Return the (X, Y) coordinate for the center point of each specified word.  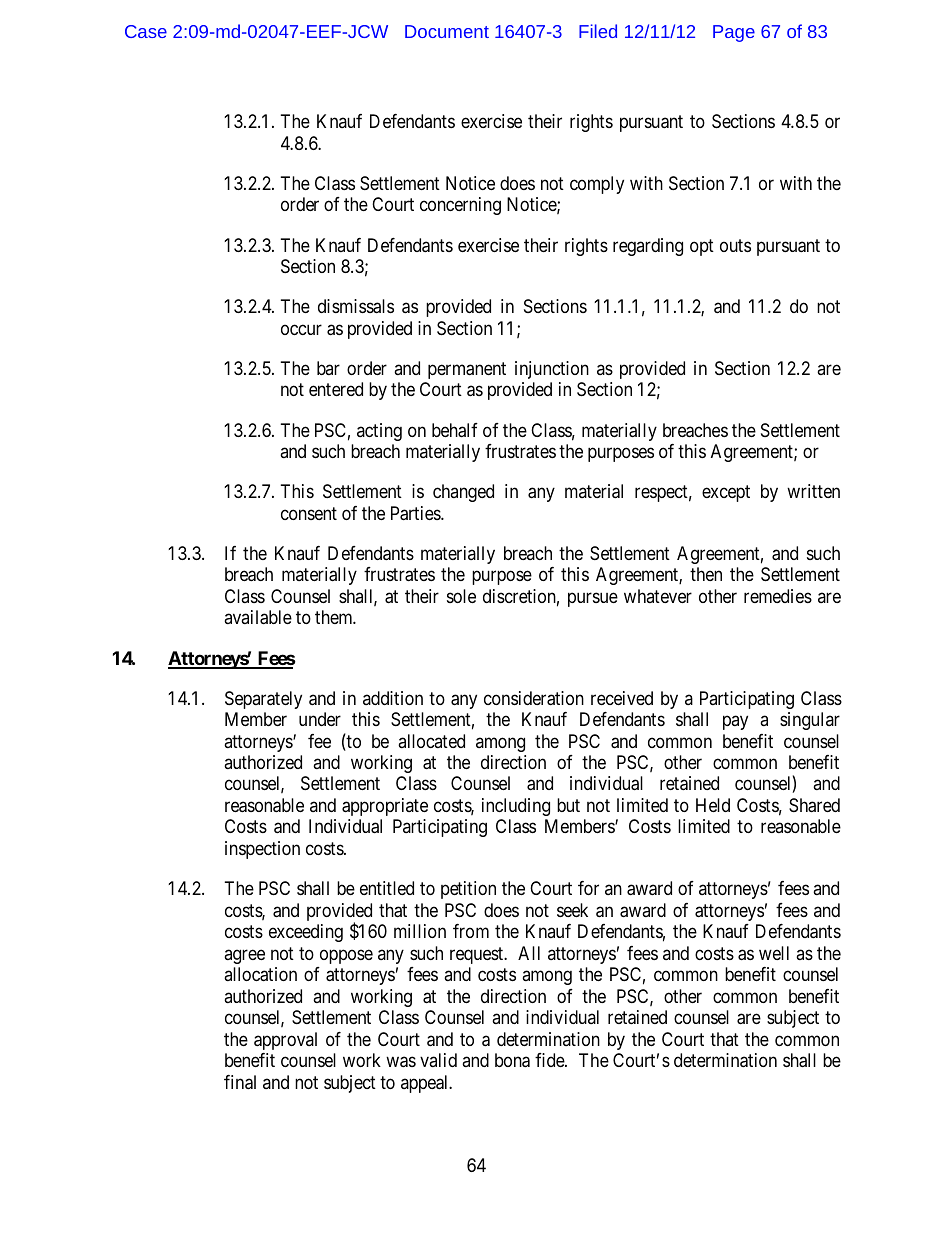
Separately (263, 700)
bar (328, 368)
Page (734, 33)
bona (512, 1060)
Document (447, 31)
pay (735, 723)
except (726, 494)
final (240, 1082)
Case (146, 31)
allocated (431, 741)
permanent (467, 370)
